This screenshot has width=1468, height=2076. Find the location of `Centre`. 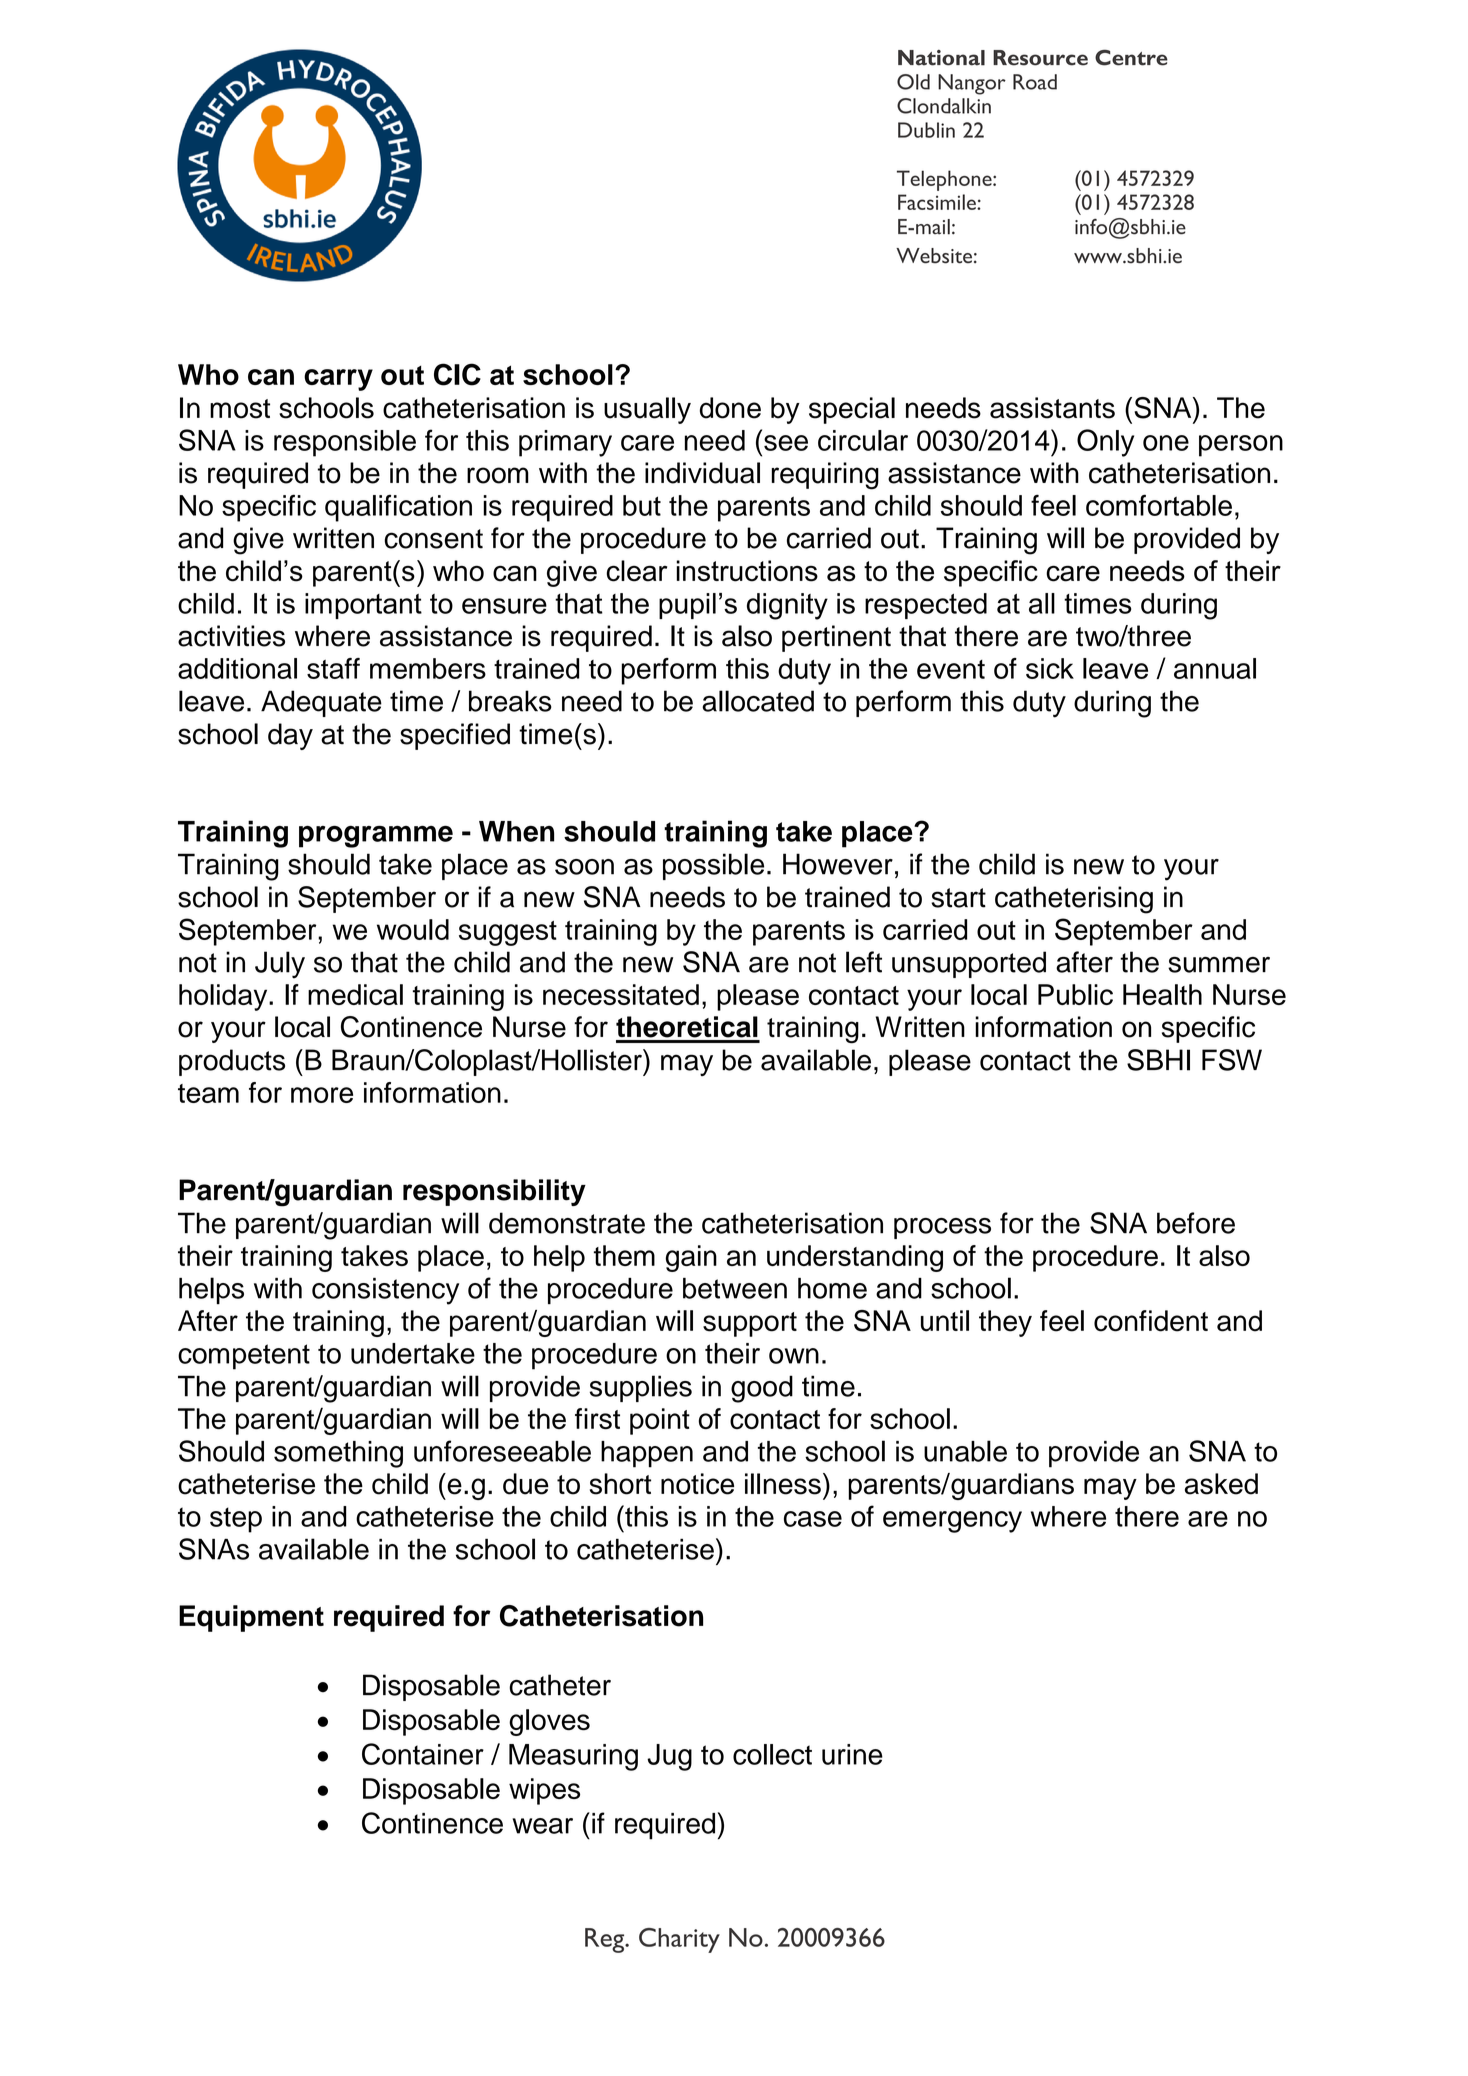

Centre is located at coordinates (1131, 57).
